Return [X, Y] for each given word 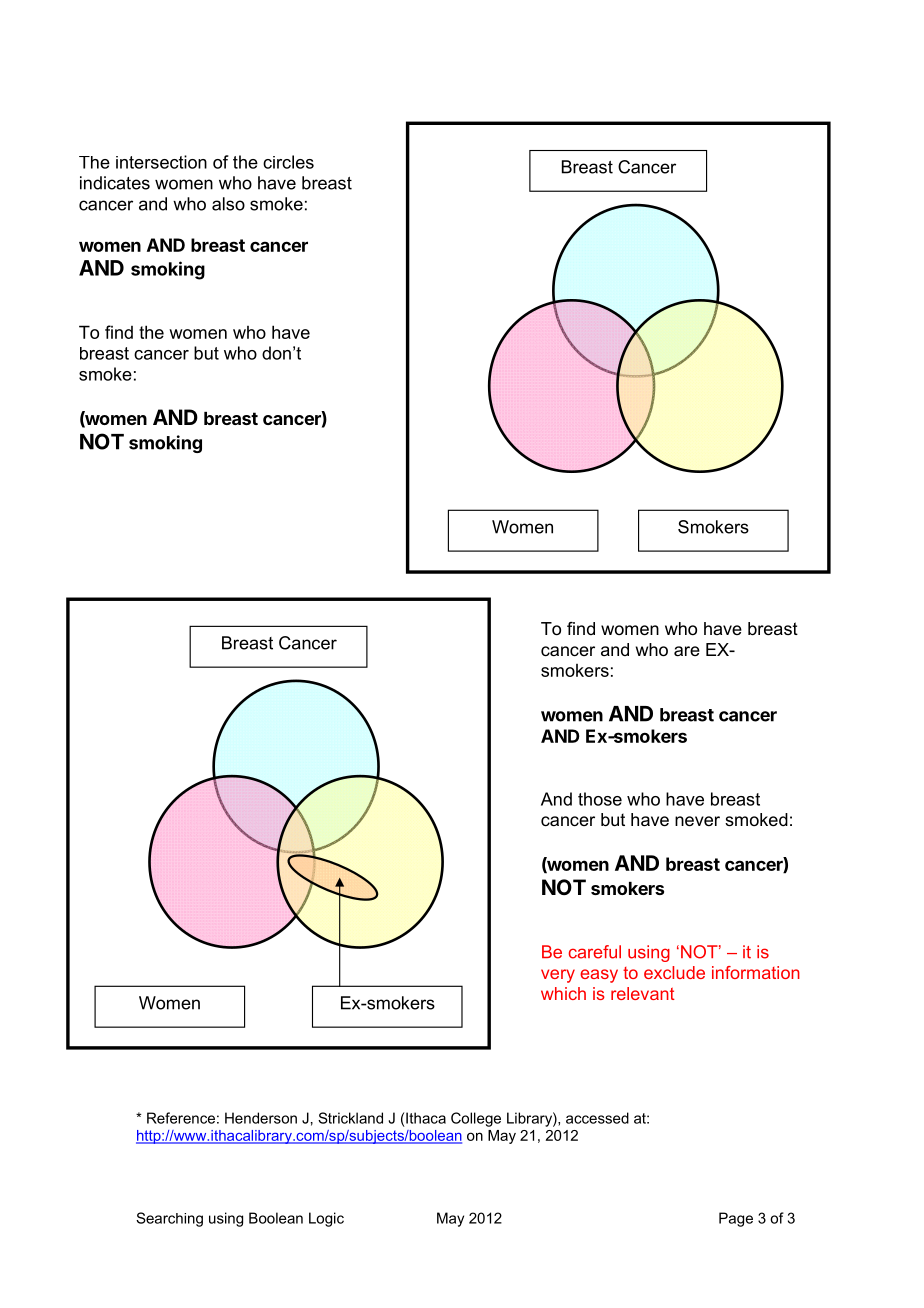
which [563, 993]
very [558, 976]
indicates [115, 183]
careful [595, 952]
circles [288, 162]
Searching [169, 1219]
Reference [181, 1118]
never [697, 821]
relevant [643, 993]
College [476, 1119]
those [600, 799]
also [228, 204]
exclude [674, 972]
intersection [161, 162]
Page [736, 1219]
